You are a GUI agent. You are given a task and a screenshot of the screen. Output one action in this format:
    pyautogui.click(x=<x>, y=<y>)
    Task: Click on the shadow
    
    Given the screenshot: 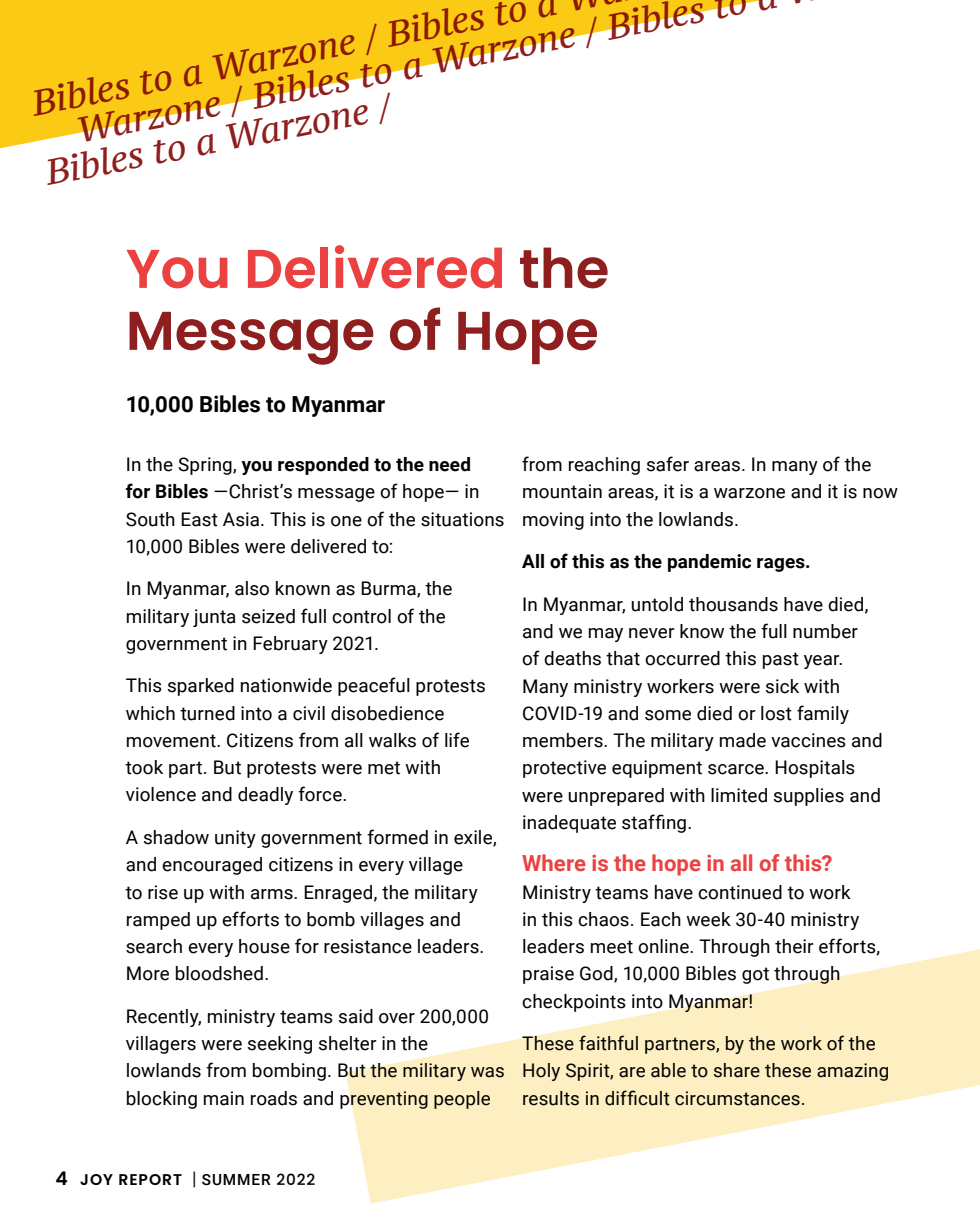 What is the action you would take?
    pyautogui.click(x=176, y=837)
